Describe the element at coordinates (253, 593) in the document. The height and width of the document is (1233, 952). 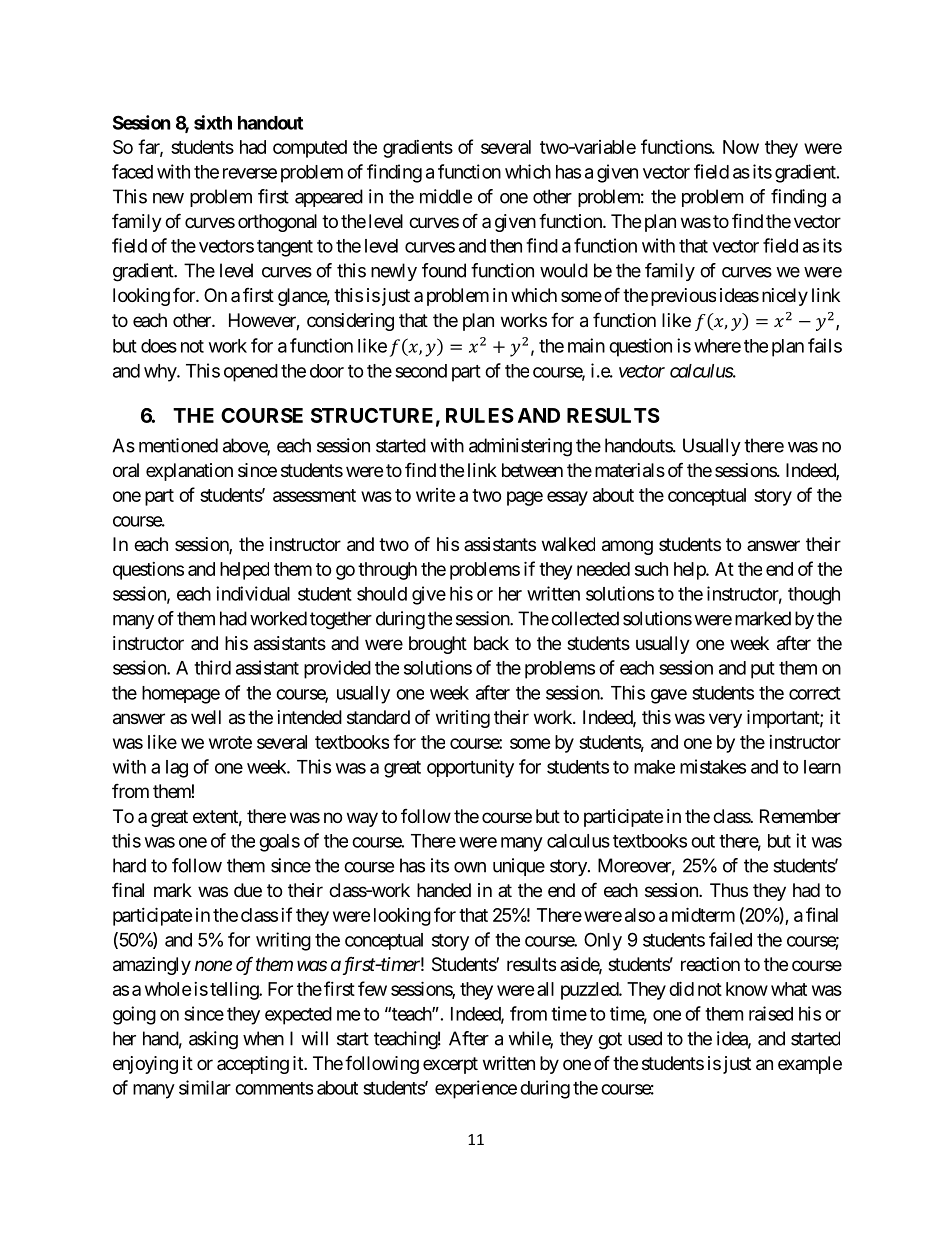
I see `individual` at that location.
